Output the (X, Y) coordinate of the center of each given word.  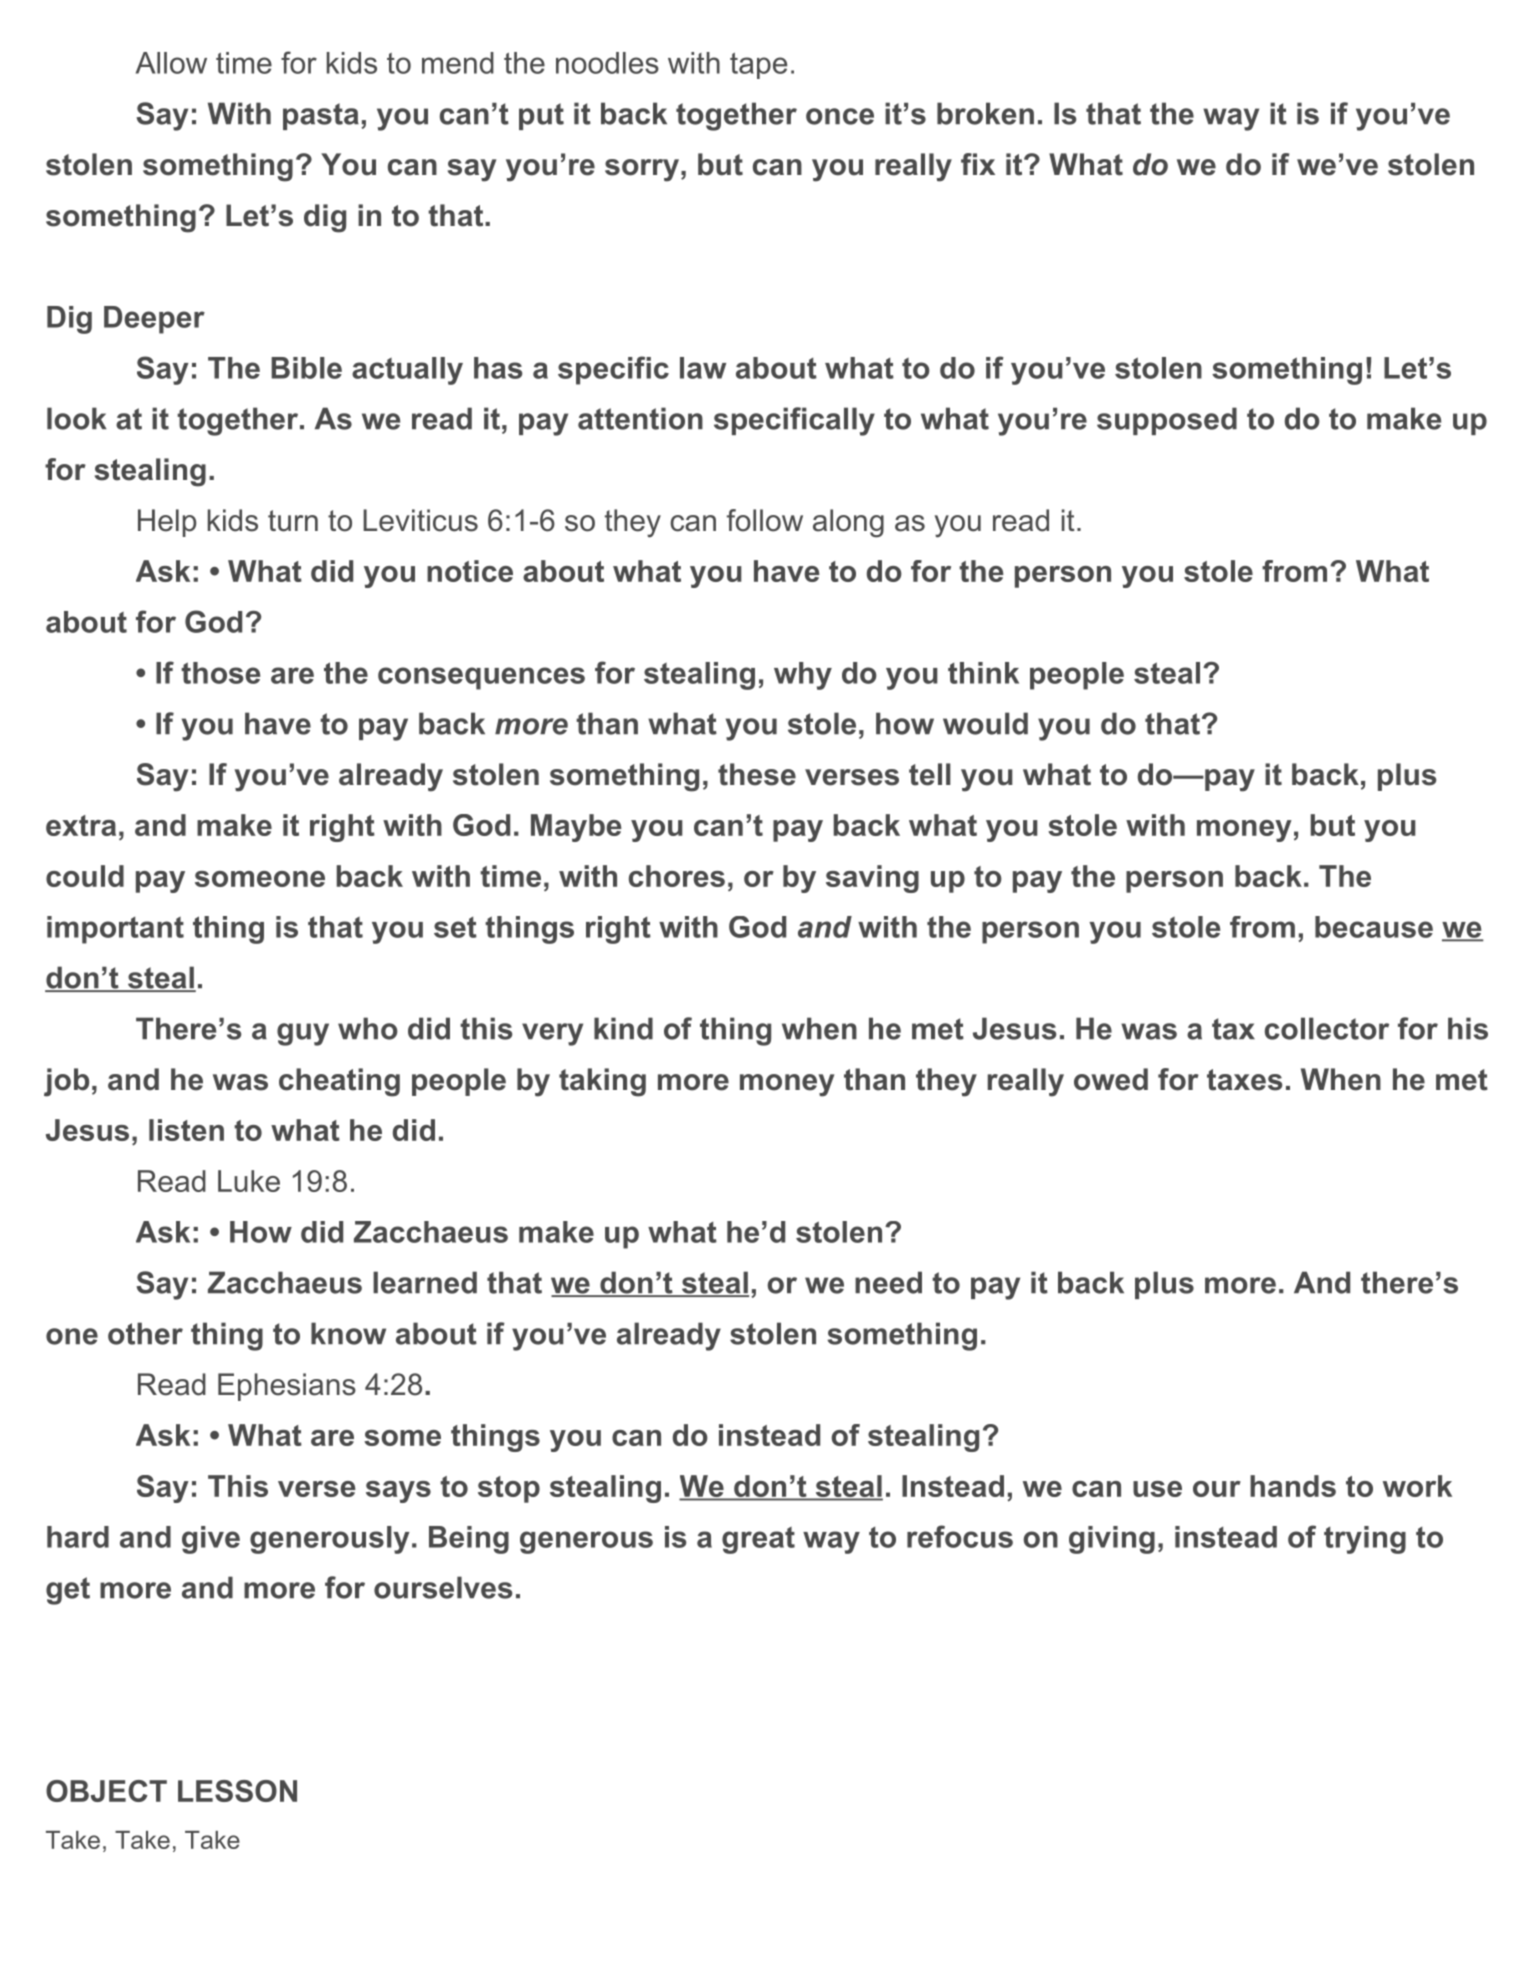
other (145, 1333)
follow (765, 520)
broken (985, 113)
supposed (1167, 421)
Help (167, 523)
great (758, 1540)
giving (1112, 1540)
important (115, 930)
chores (677, 876)
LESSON (237, 1791)
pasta (321, 116)
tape (758, 65)
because (1374, 927)
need (888, 1282)
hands (1293, 1486)
